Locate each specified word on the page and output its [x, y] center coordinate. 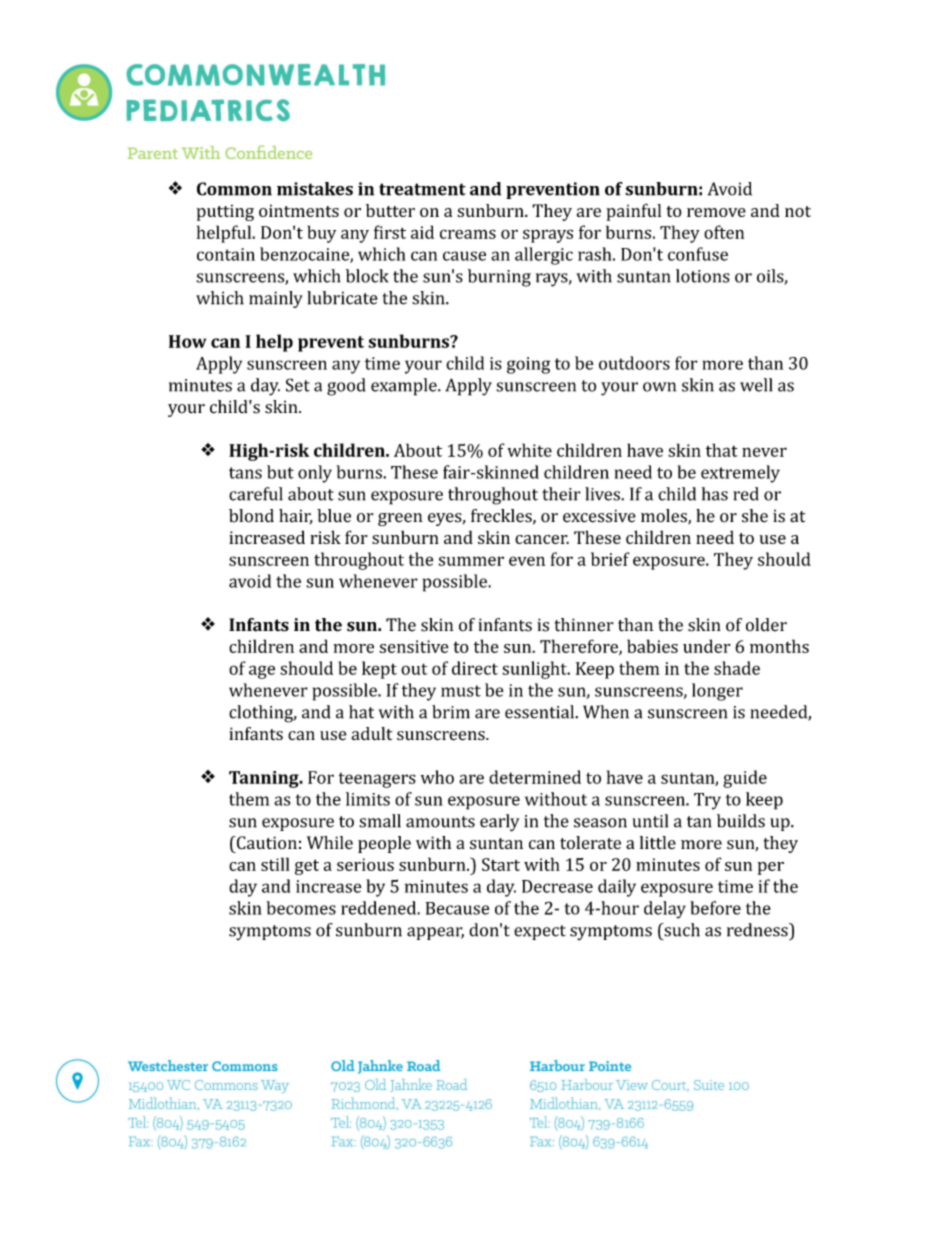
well [756, 385]
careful [256, 494]
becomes [301, 908]
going [528, 365]
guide [745, 779]
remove [716, 212]
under [707, 646]
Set [298, 385]
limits [368, 799]
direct [475, 668]
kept [379, 670]
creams [468, 234]
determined [535, 777]
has [715, 494]
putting [225, 212]
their [561, 494]
